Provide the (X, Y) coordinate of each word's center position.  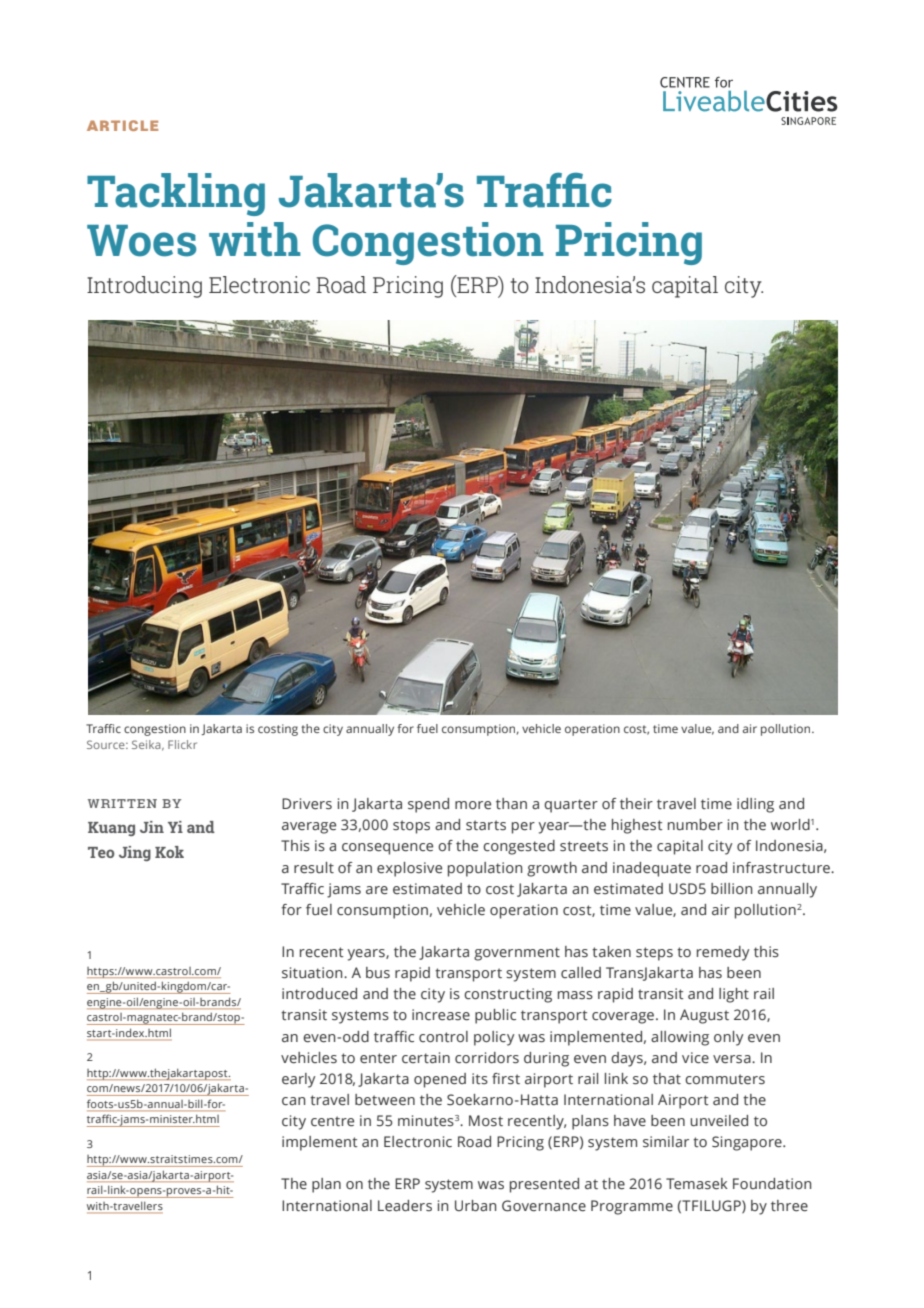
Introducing (144, 287)
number (695, 825)
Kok (169, 852)
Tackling (176, 194)
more (473, 805)
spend (428, 805)
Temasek (697, 1184)
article (122, 125)
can (293, 1101)
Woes (141, 241)
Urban (475, 1205)
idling (755, 805)
